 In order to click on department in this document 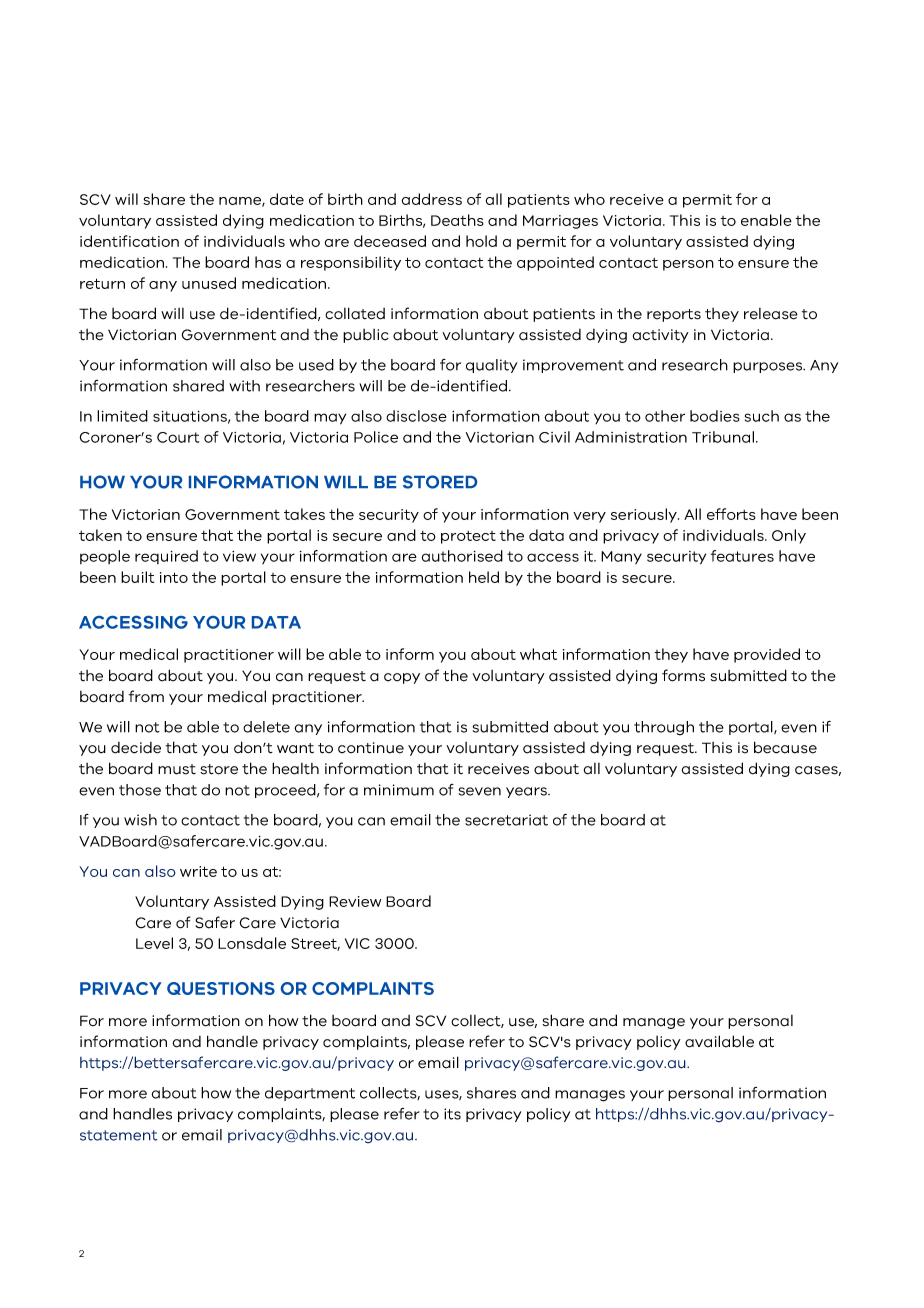, I will do `click(310, 1094)`.
